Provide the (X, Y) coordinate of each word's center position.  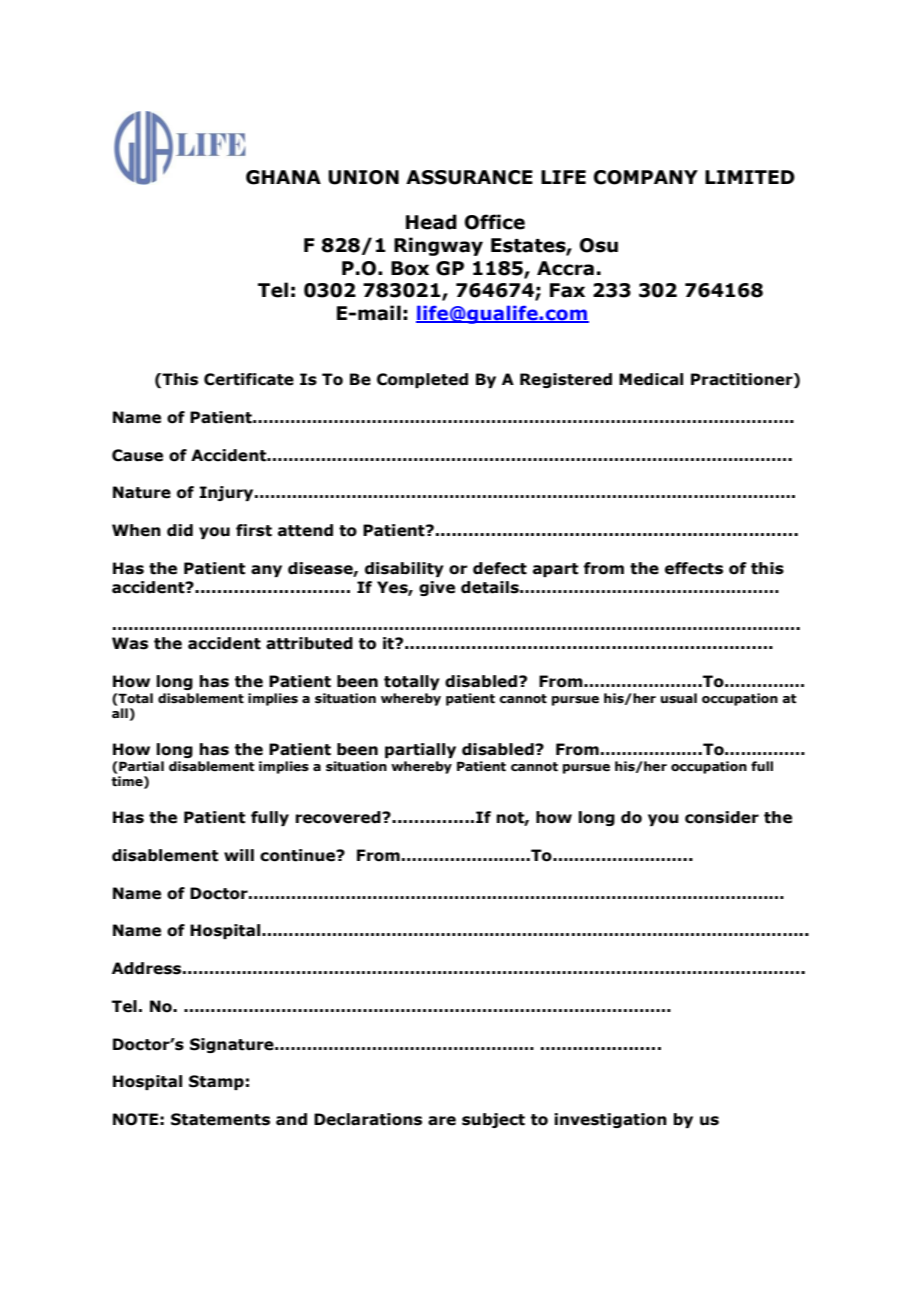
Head (431, 222)
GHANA (283, 177)
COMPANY (646, 177)
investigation (610, 1120)
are (442, 1121)
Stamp (216, 1082)
